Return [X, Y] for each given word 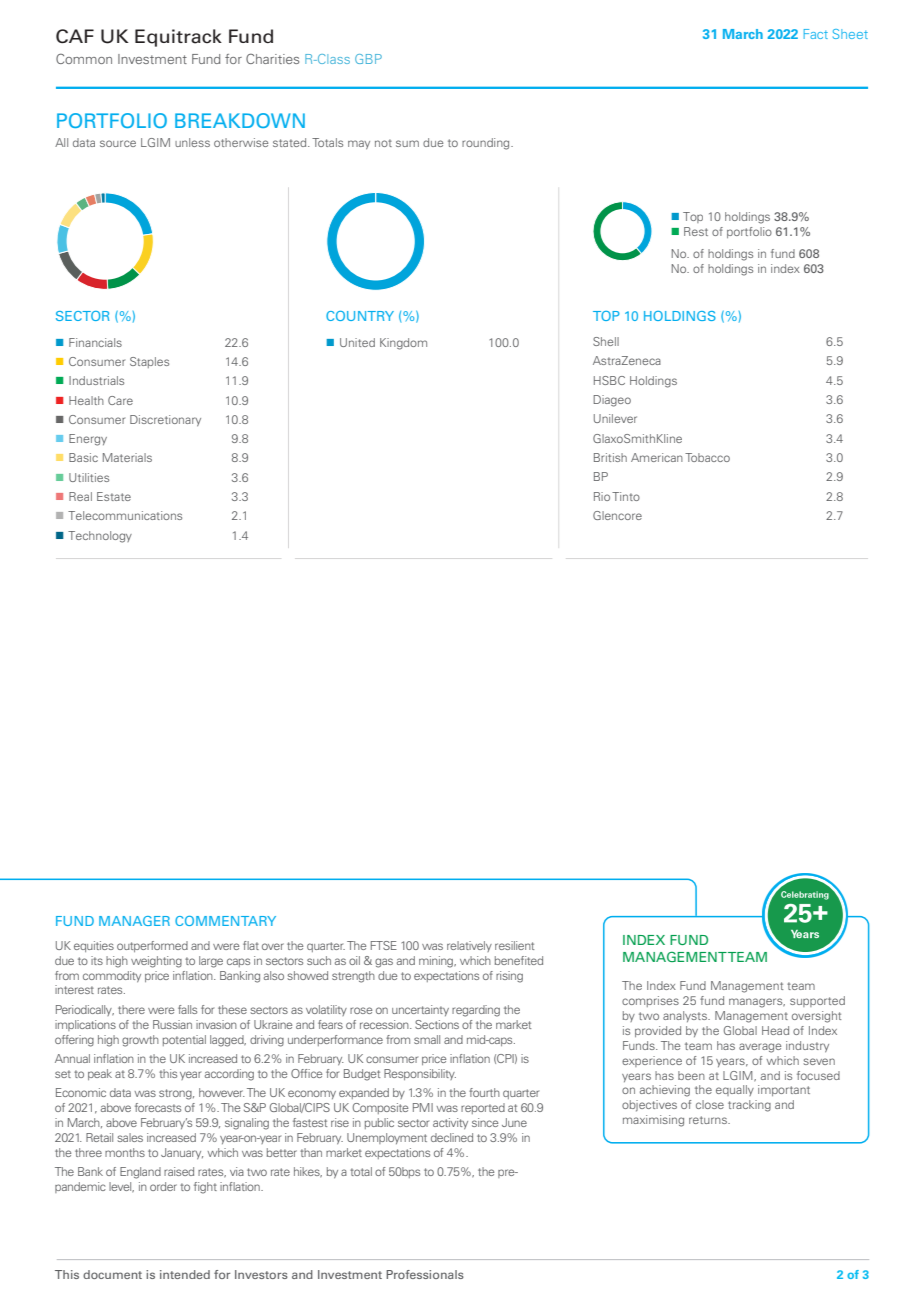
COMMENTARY [225, 921]
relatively [469, 946]
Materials [127, 457]
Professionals [425, 1274]
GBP [368, 59]
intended [185, 1274]
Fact [816, 34]
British [610, 457]
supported [817, 1001]
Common [84, 58]
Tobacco [707, 457]
